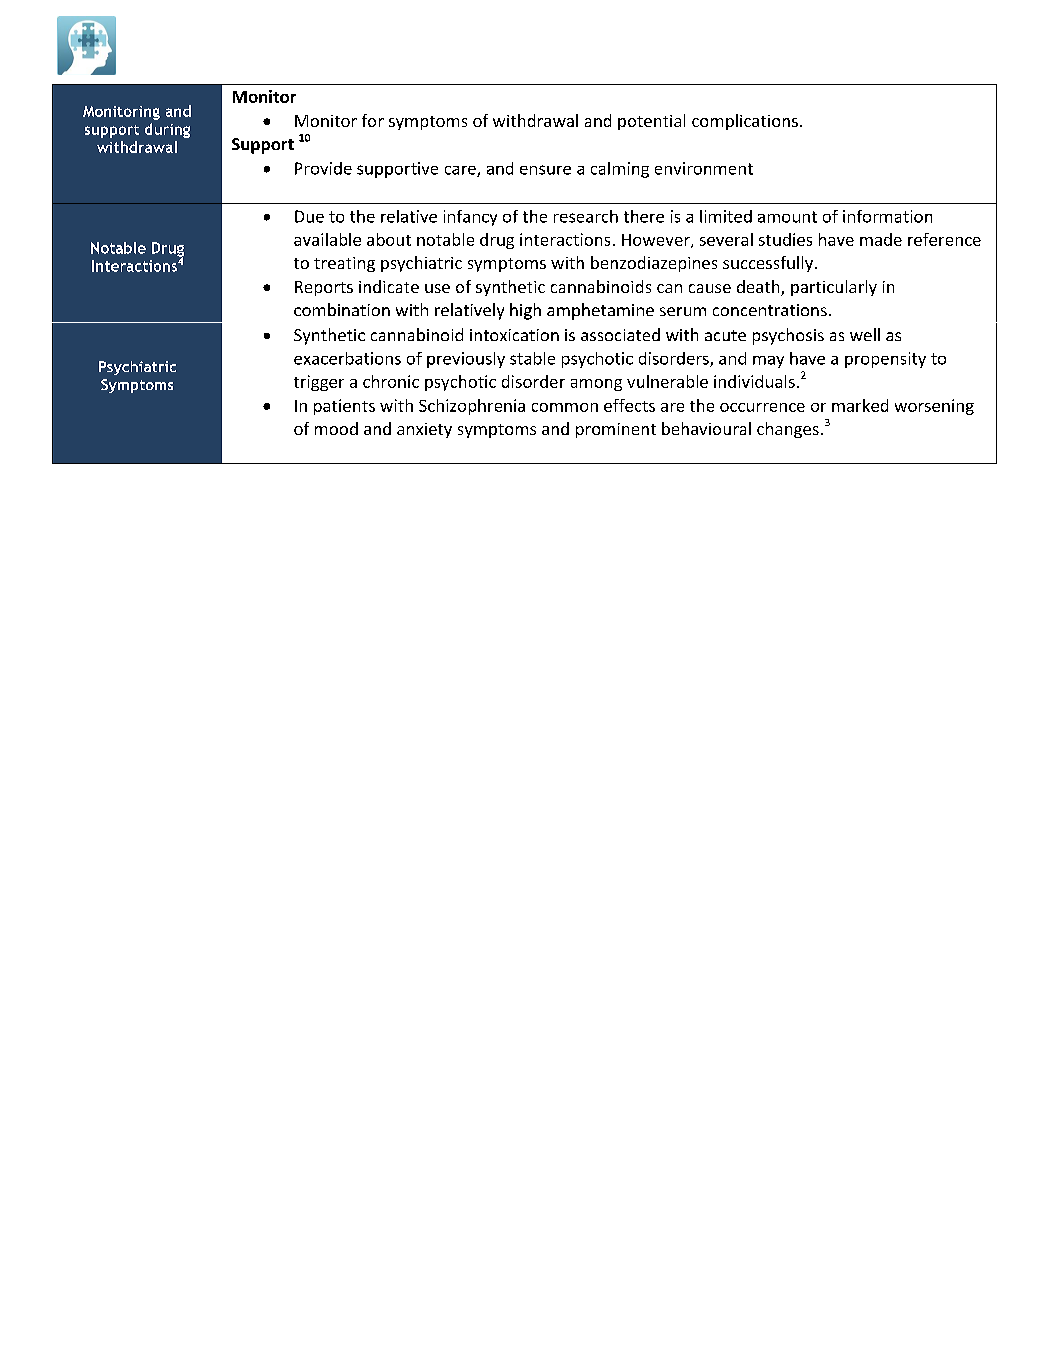 The image size is (1056, 1366). Describe the element at coordinates (565, 407) in the screenshot. I see `common` at that location.
